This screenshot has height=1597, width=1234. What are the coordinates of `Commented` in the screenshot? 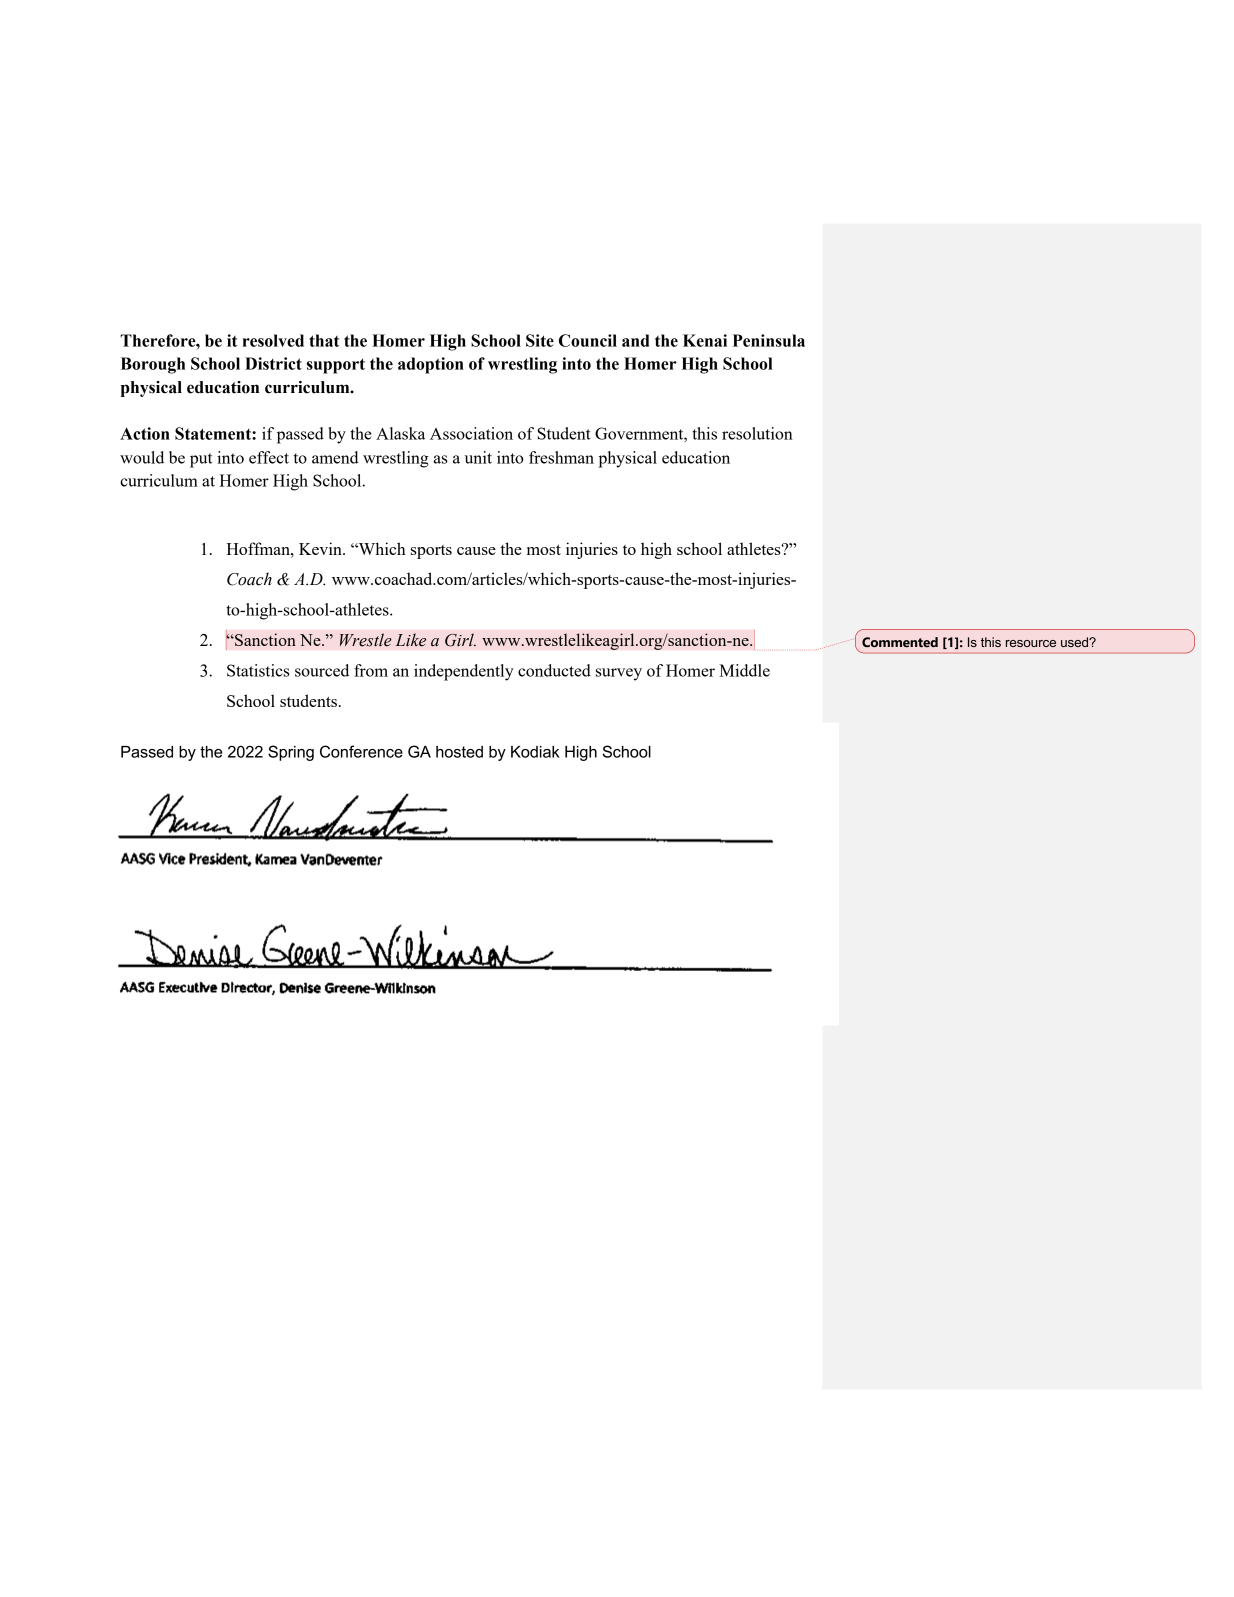 It's located at (900, 642).
